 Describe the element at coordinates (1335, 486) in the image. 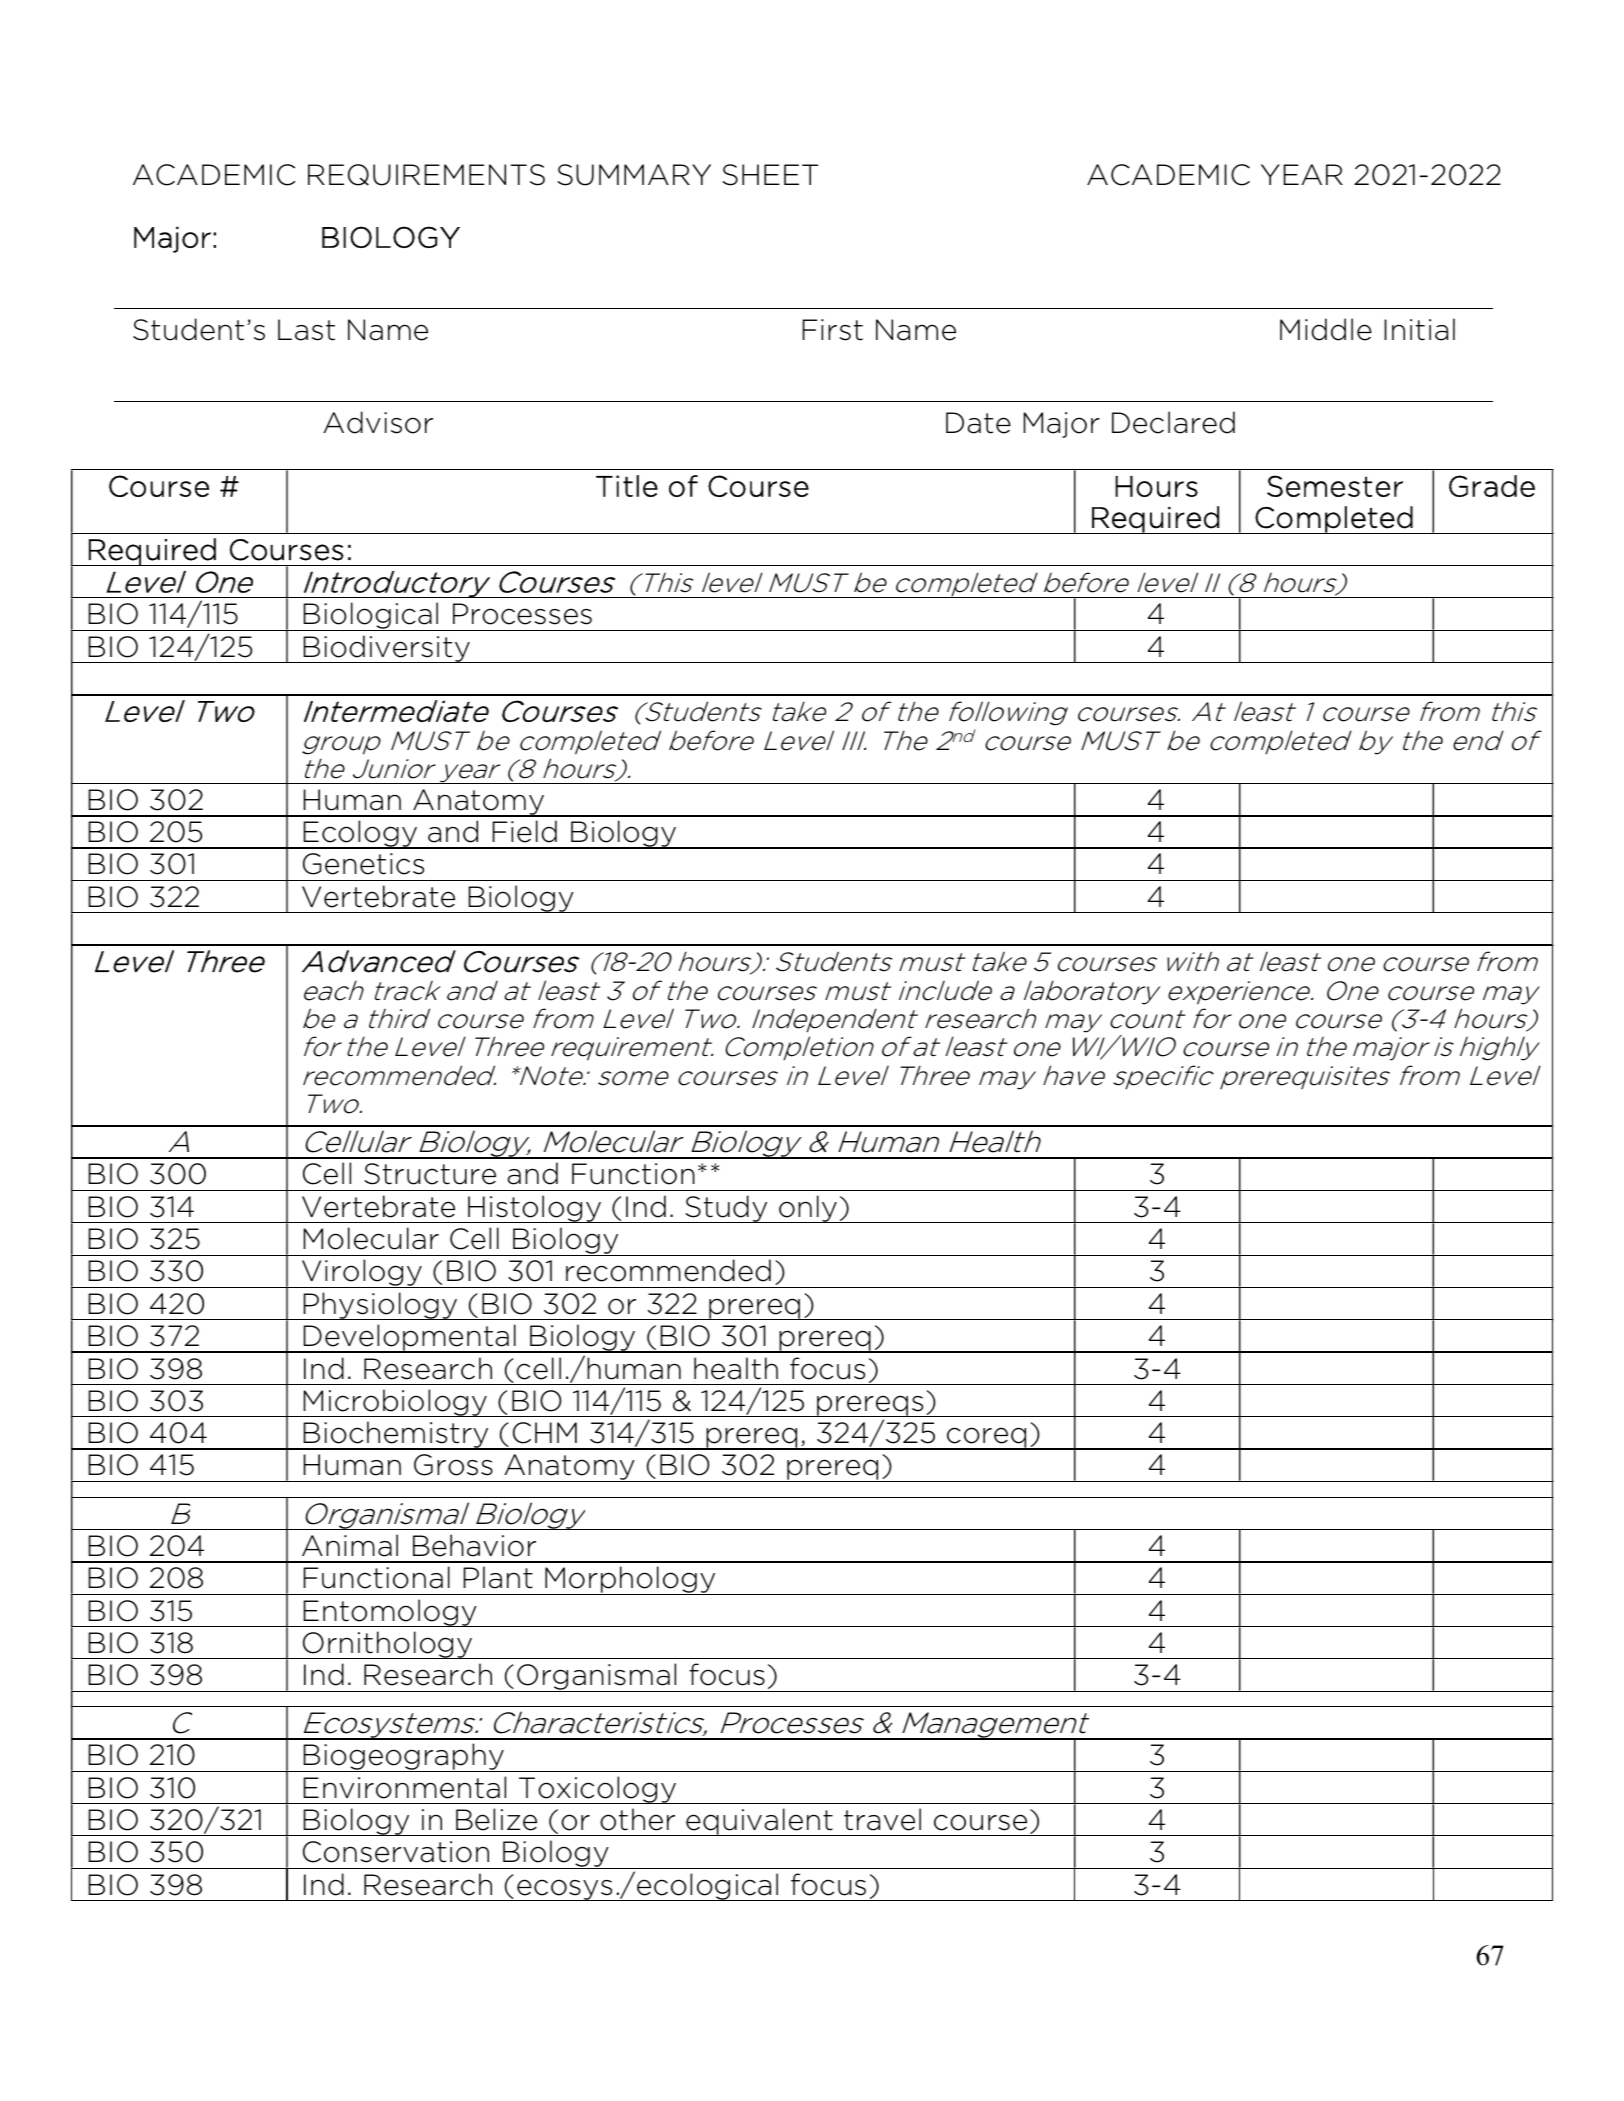

I see `Semester` at that location.
